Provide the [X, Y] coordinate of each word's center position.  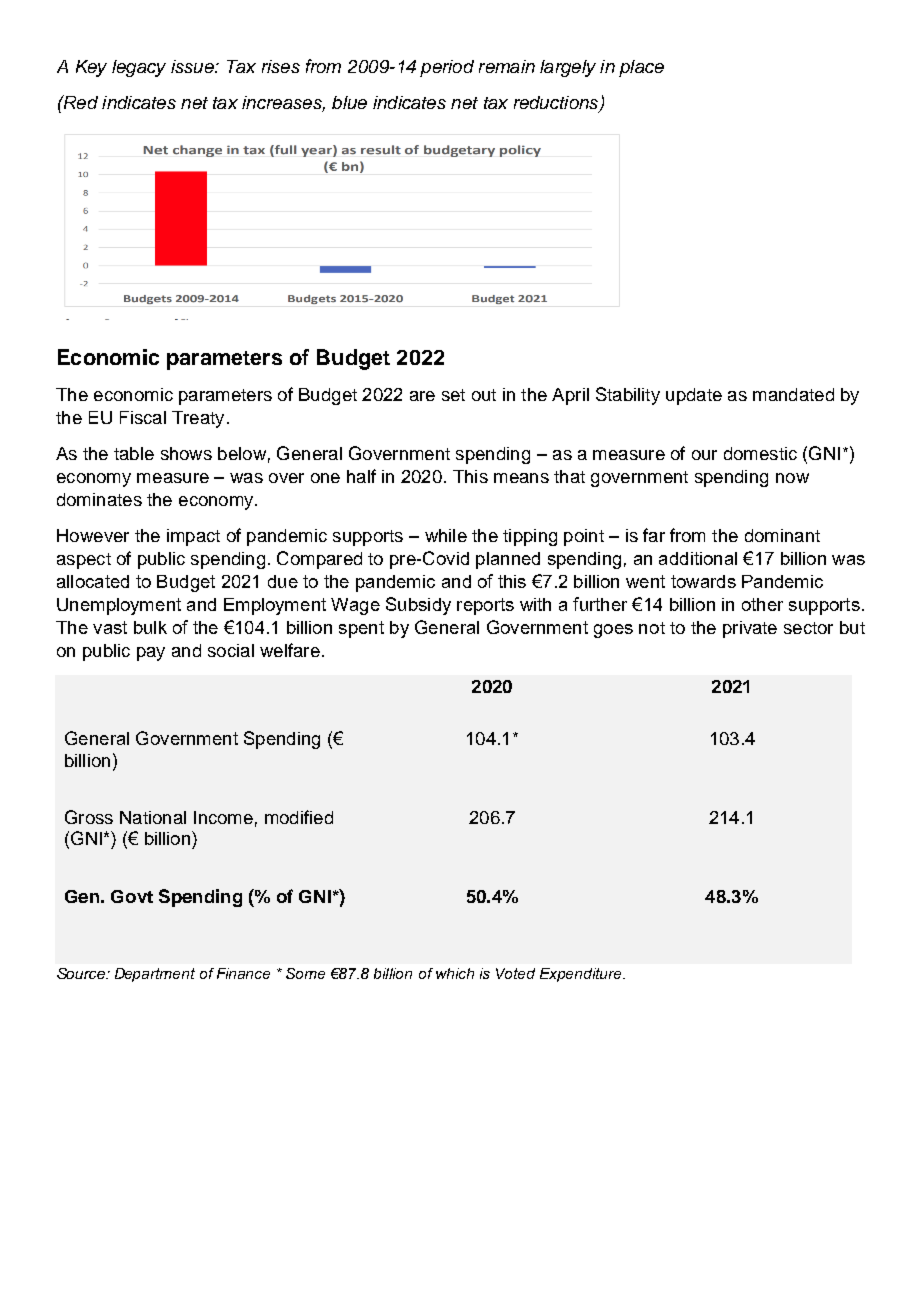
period [447, 68]
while [446, 535]
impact [193, 537]
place [641, 68]
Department [155, 975]
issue [193, 66]
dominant [782, 535]
